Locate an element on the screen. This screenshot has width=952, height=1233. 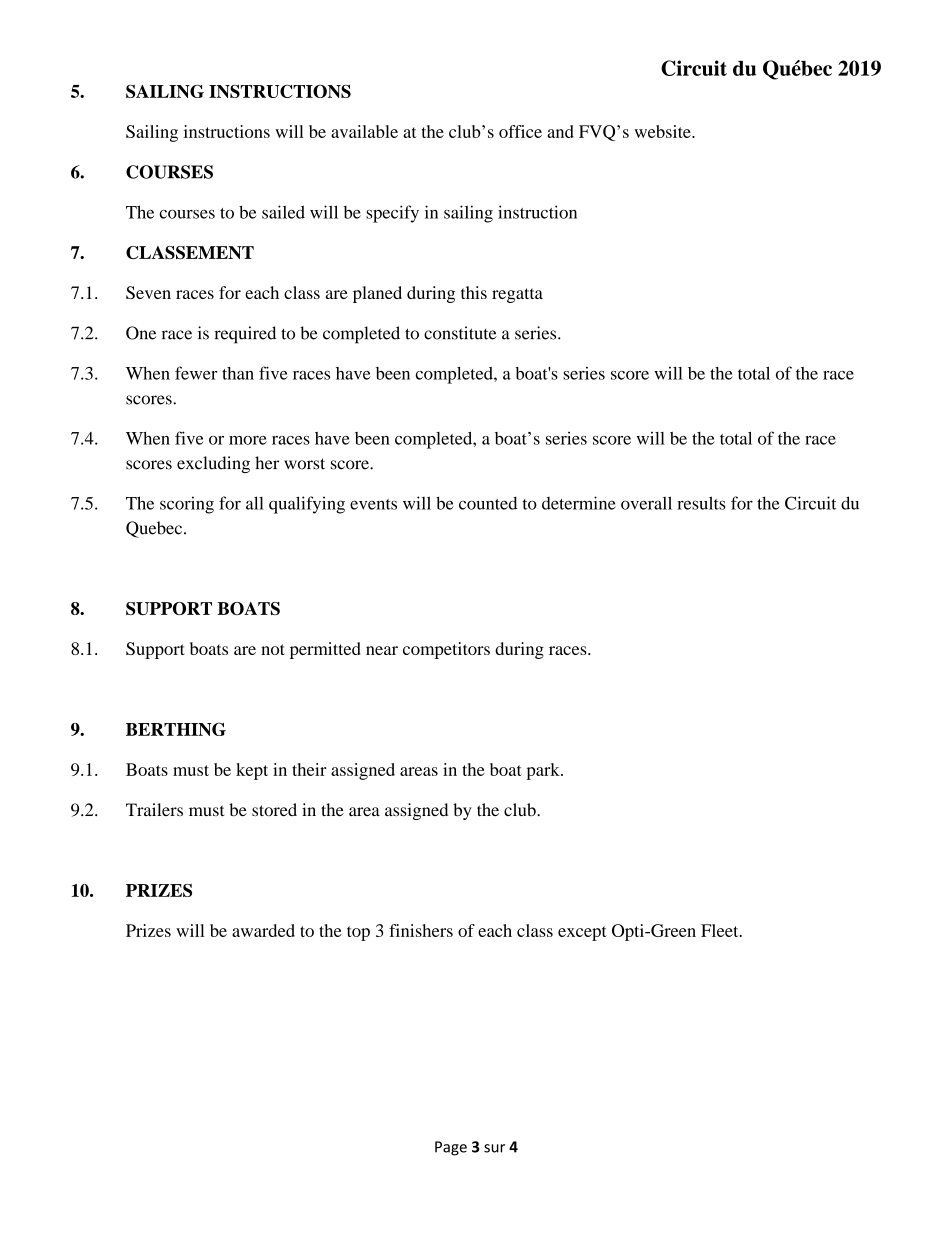
Fleet is located at coordinates (721, 930).
